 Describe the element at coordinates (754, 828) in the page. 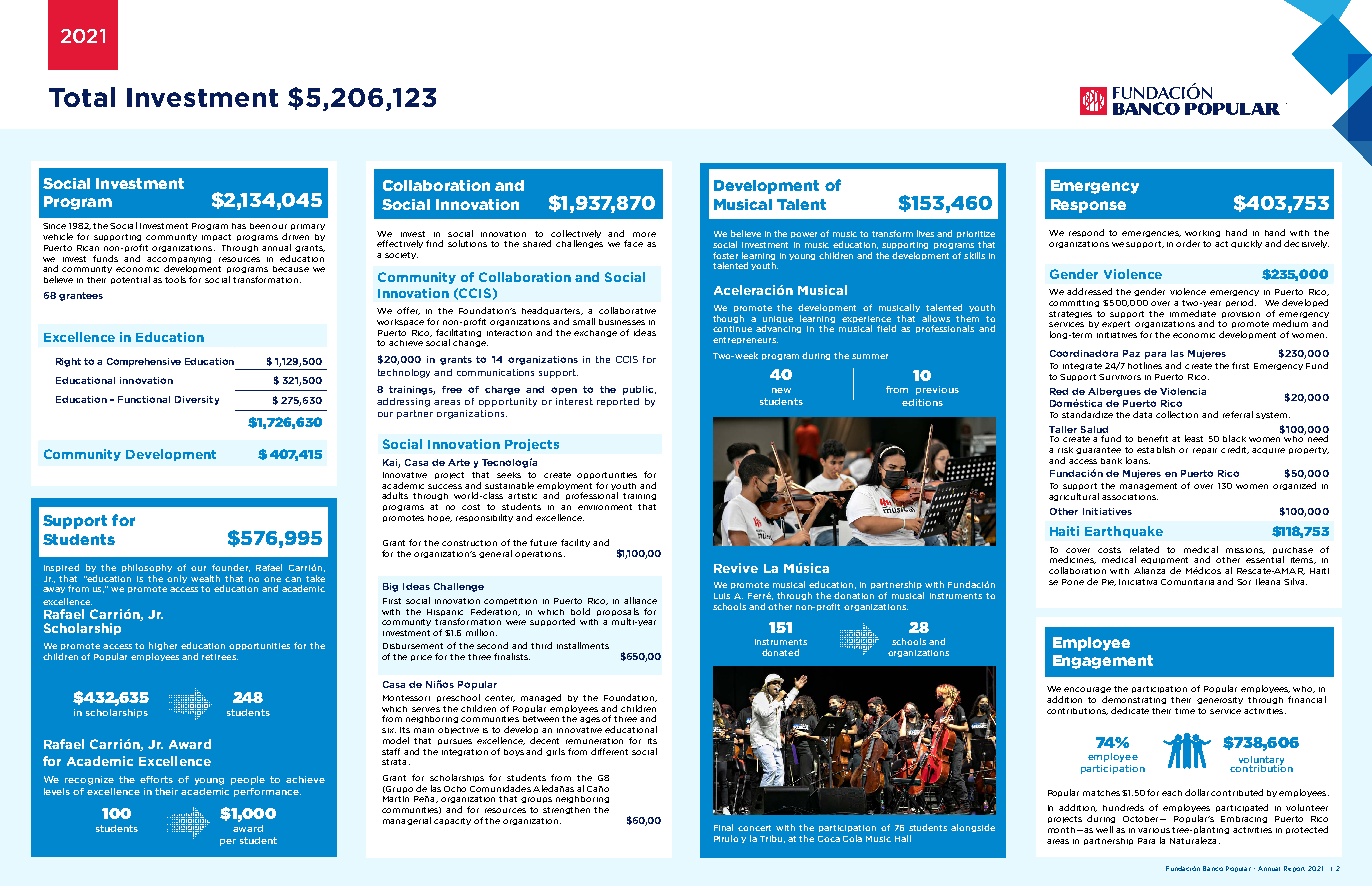

I see `concert` at that location.
